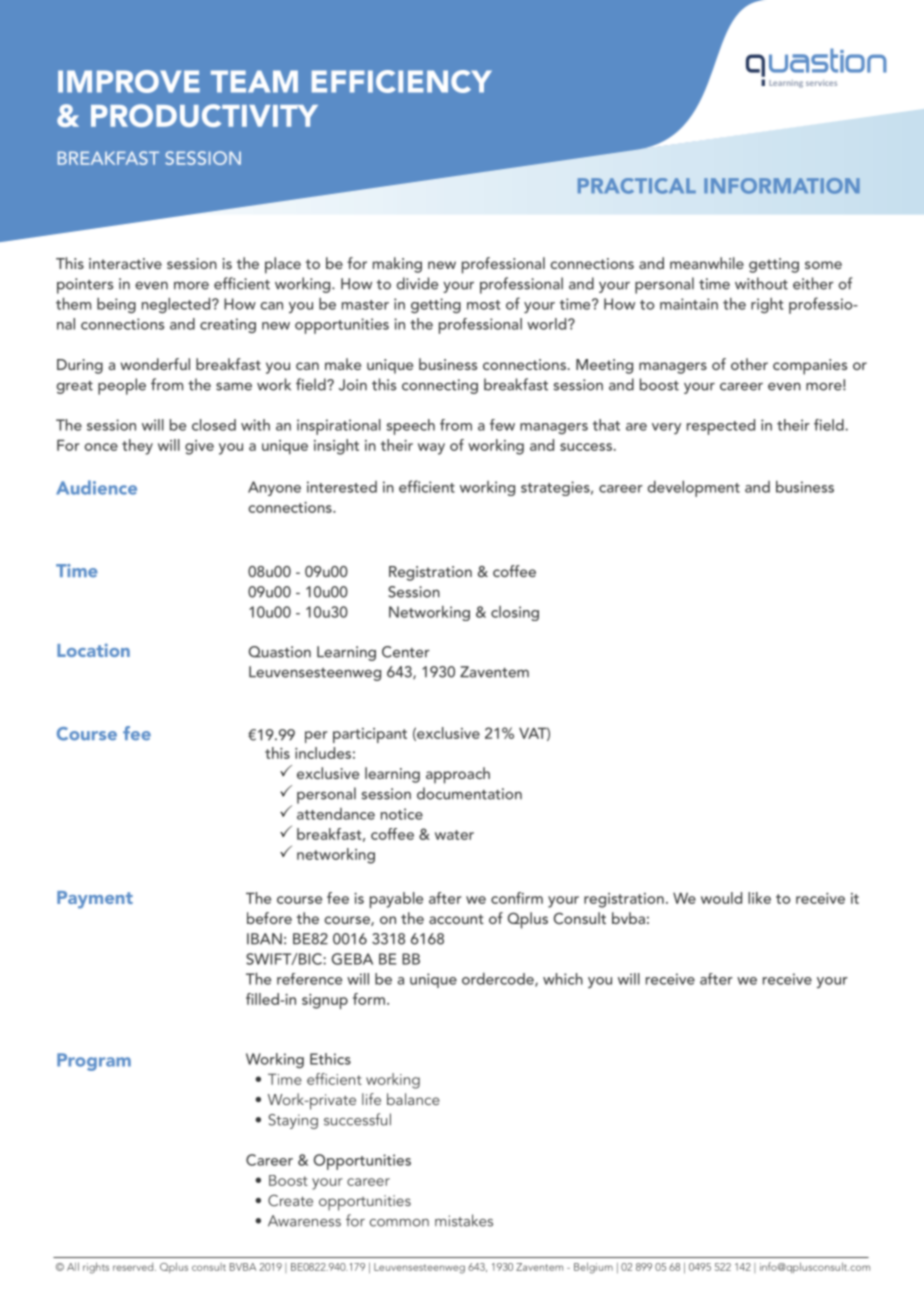 This image has height=1308, width=924. Describe the element at coordinates (406, 652) in the image. I see `Center` at that location.
